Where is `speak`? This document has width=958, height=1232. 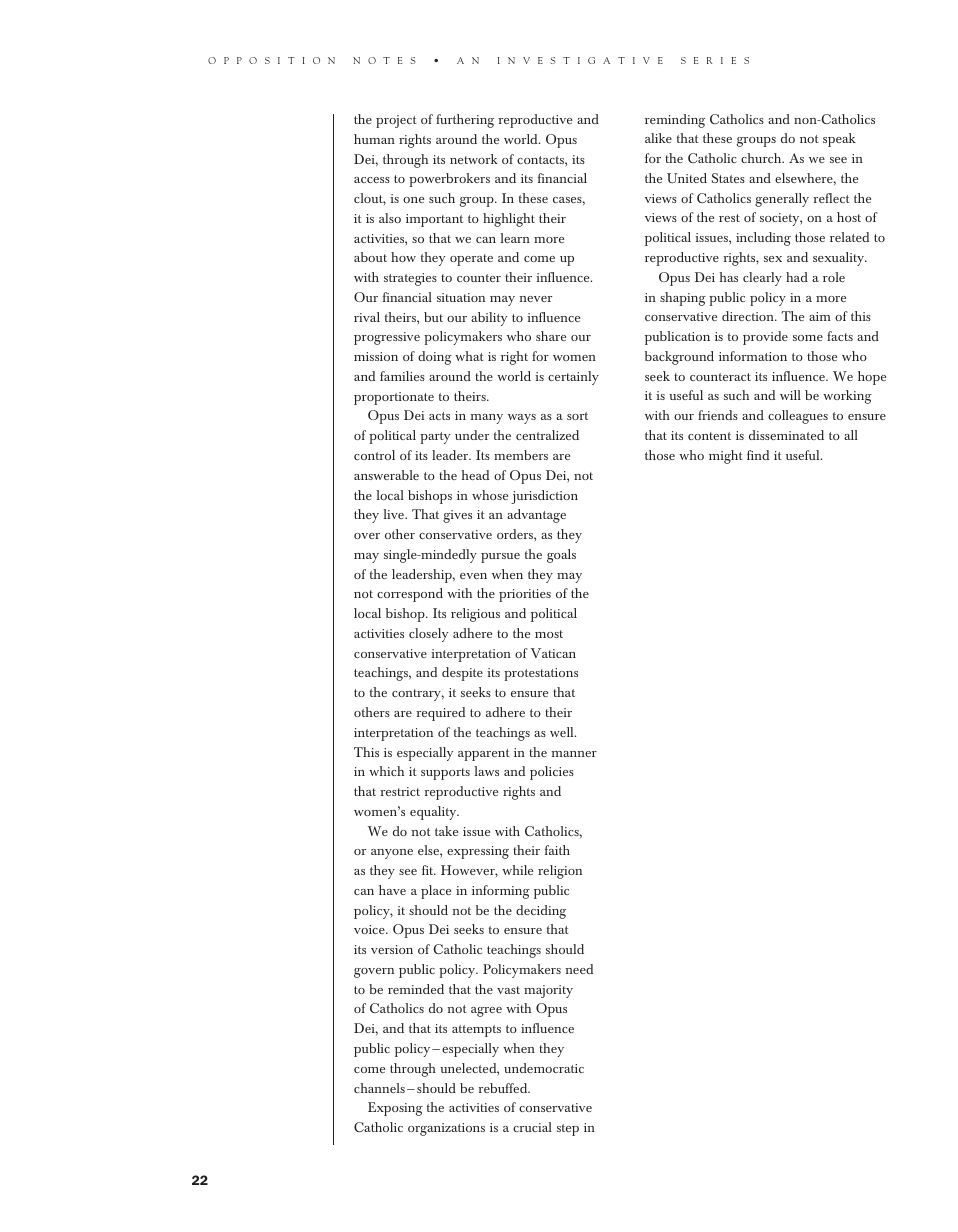
speak is located at coordinates (839, 140).
